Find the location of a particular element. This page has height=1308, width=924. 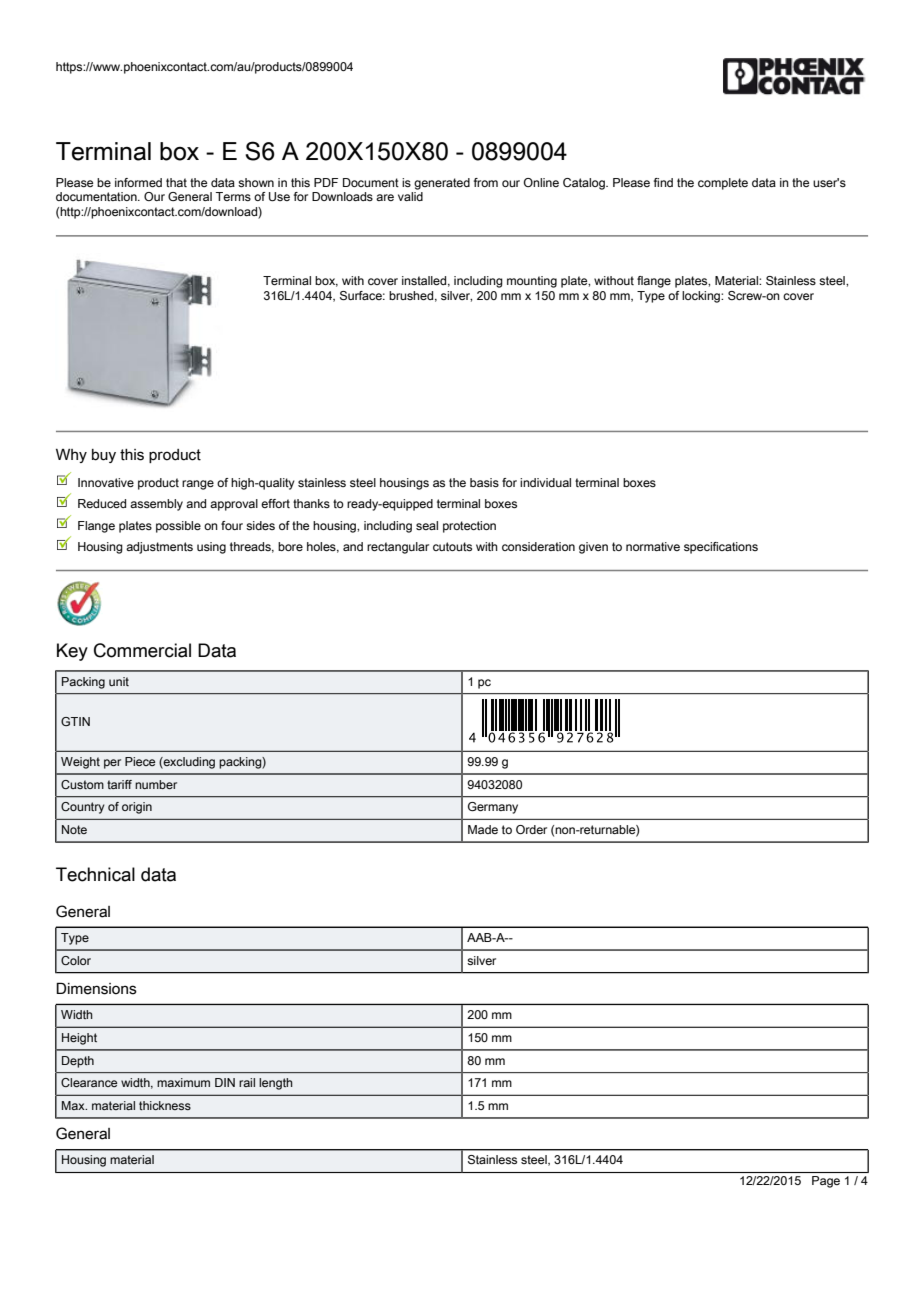

generated is located at coordinates (442, 184).
